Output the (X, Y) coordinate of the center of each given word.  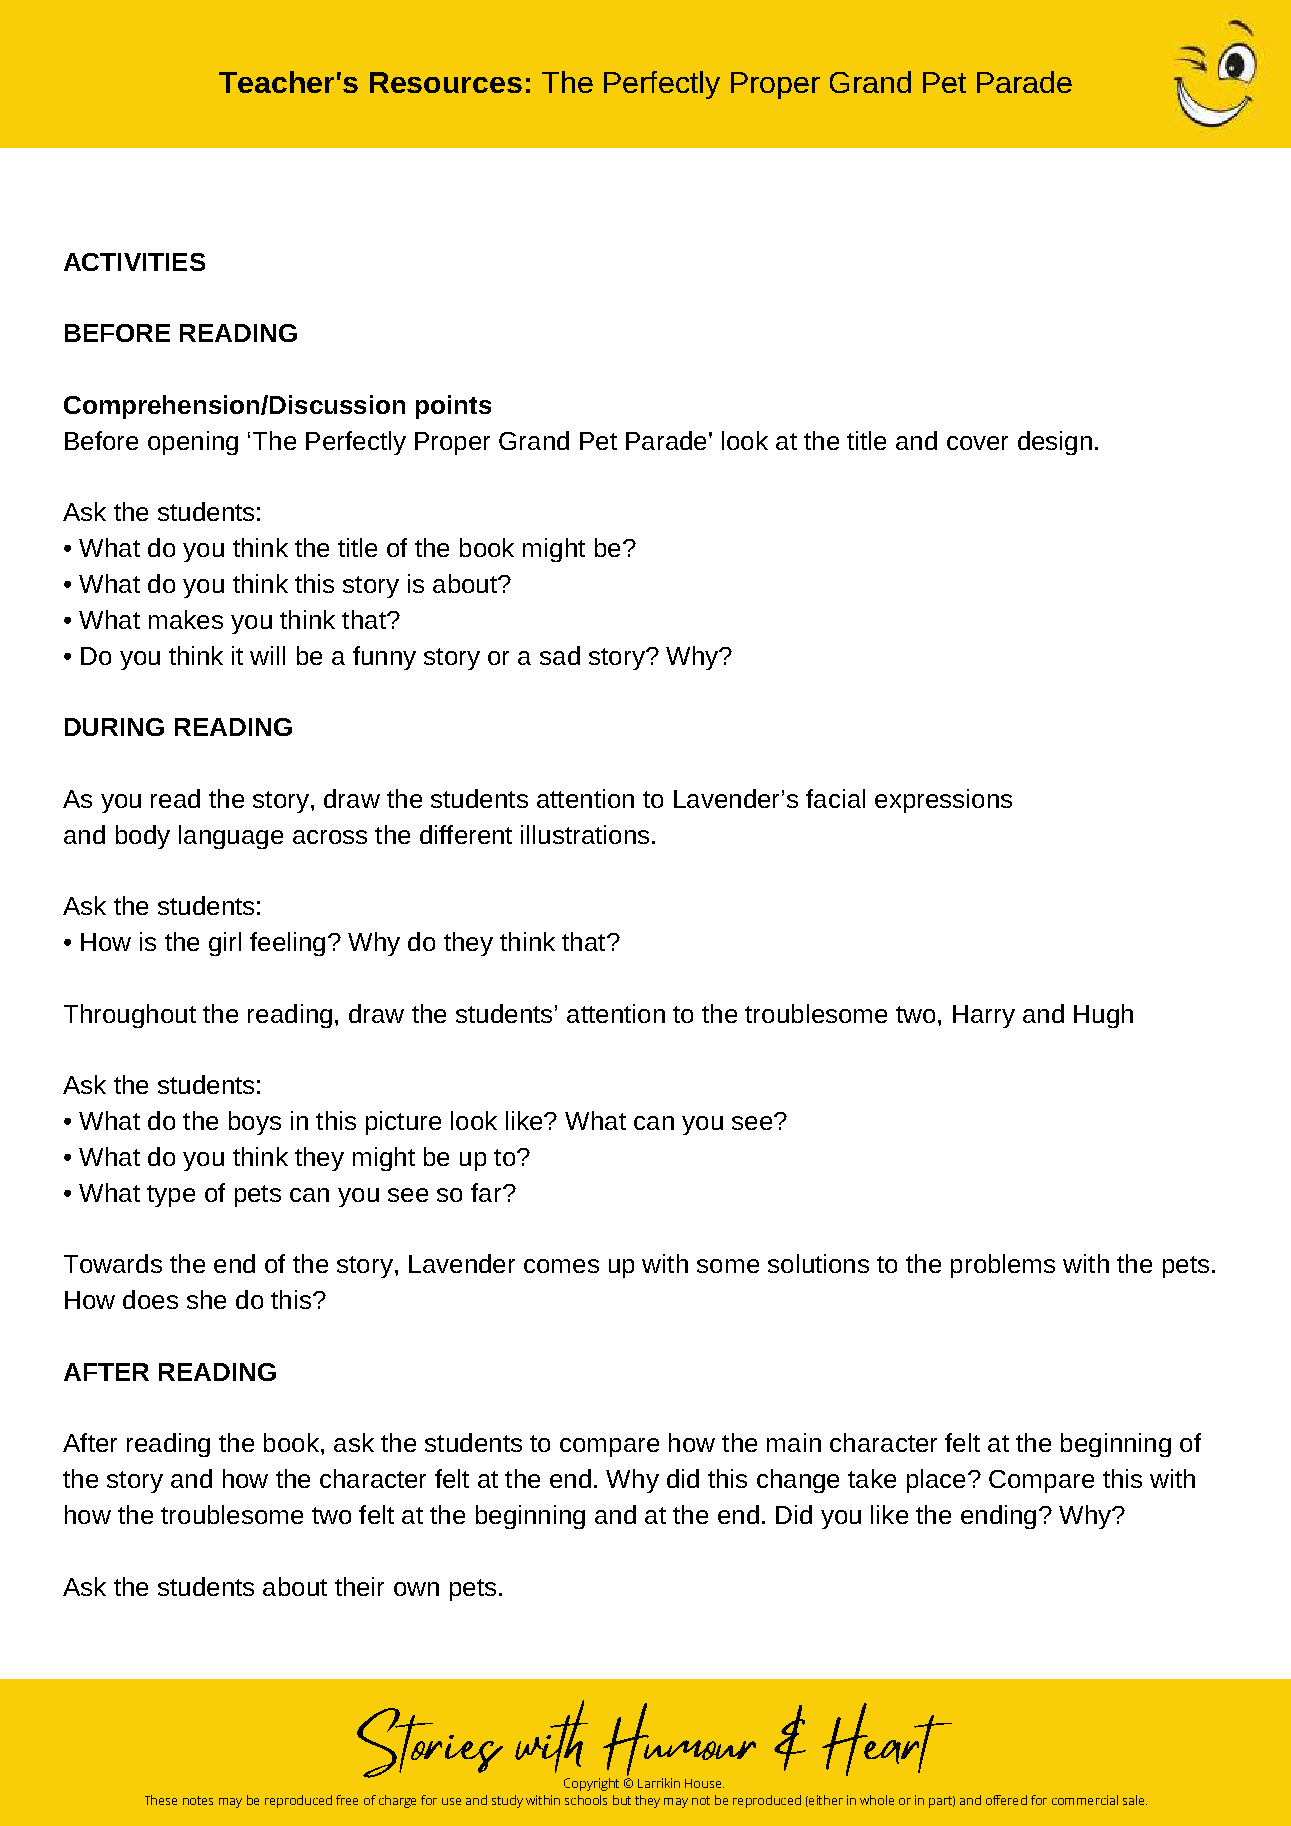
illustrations (585, 834)
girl (225, 944)
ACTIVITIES (134, 262)
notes (198, 1800)
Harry (984, 1016)
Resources (446, 82)
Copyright (591, 1784)
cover (977, 443)
